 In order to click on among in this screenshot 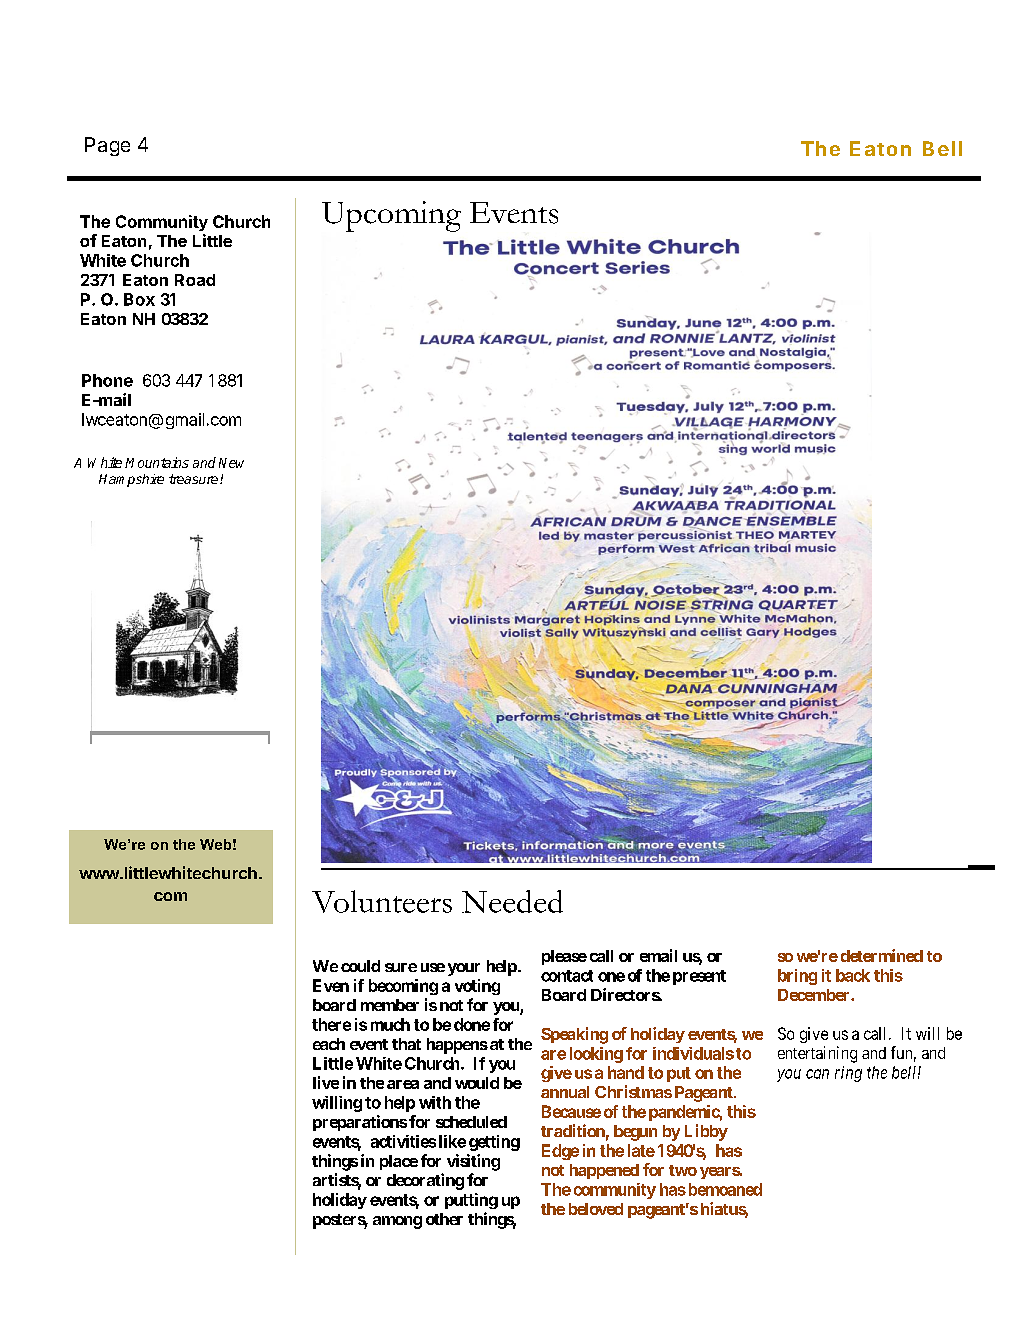, I will do `click(397, 1222)`.
